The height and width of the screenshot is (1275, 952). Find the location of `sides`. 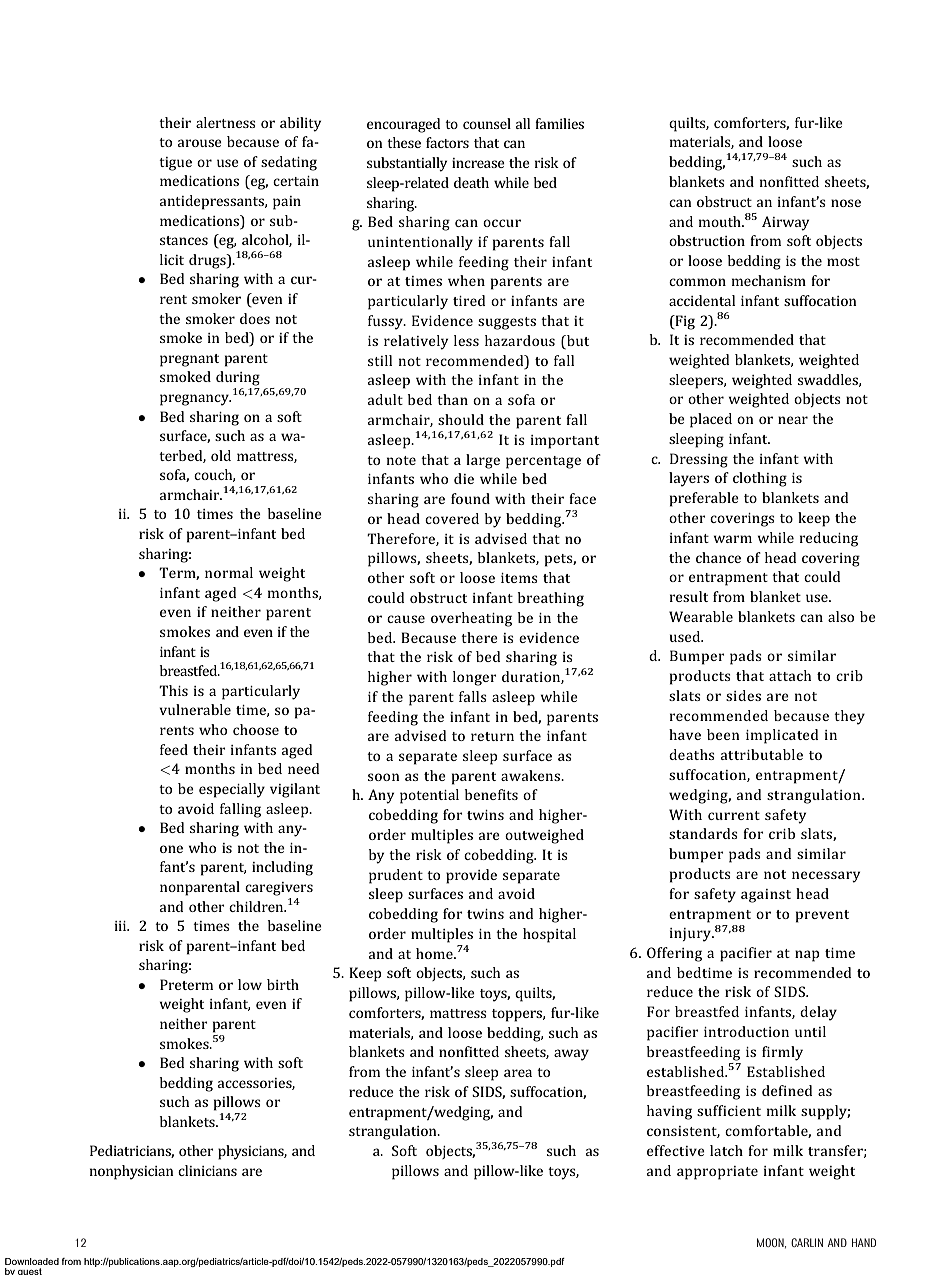

sides is located at coordinates (743, 695).
